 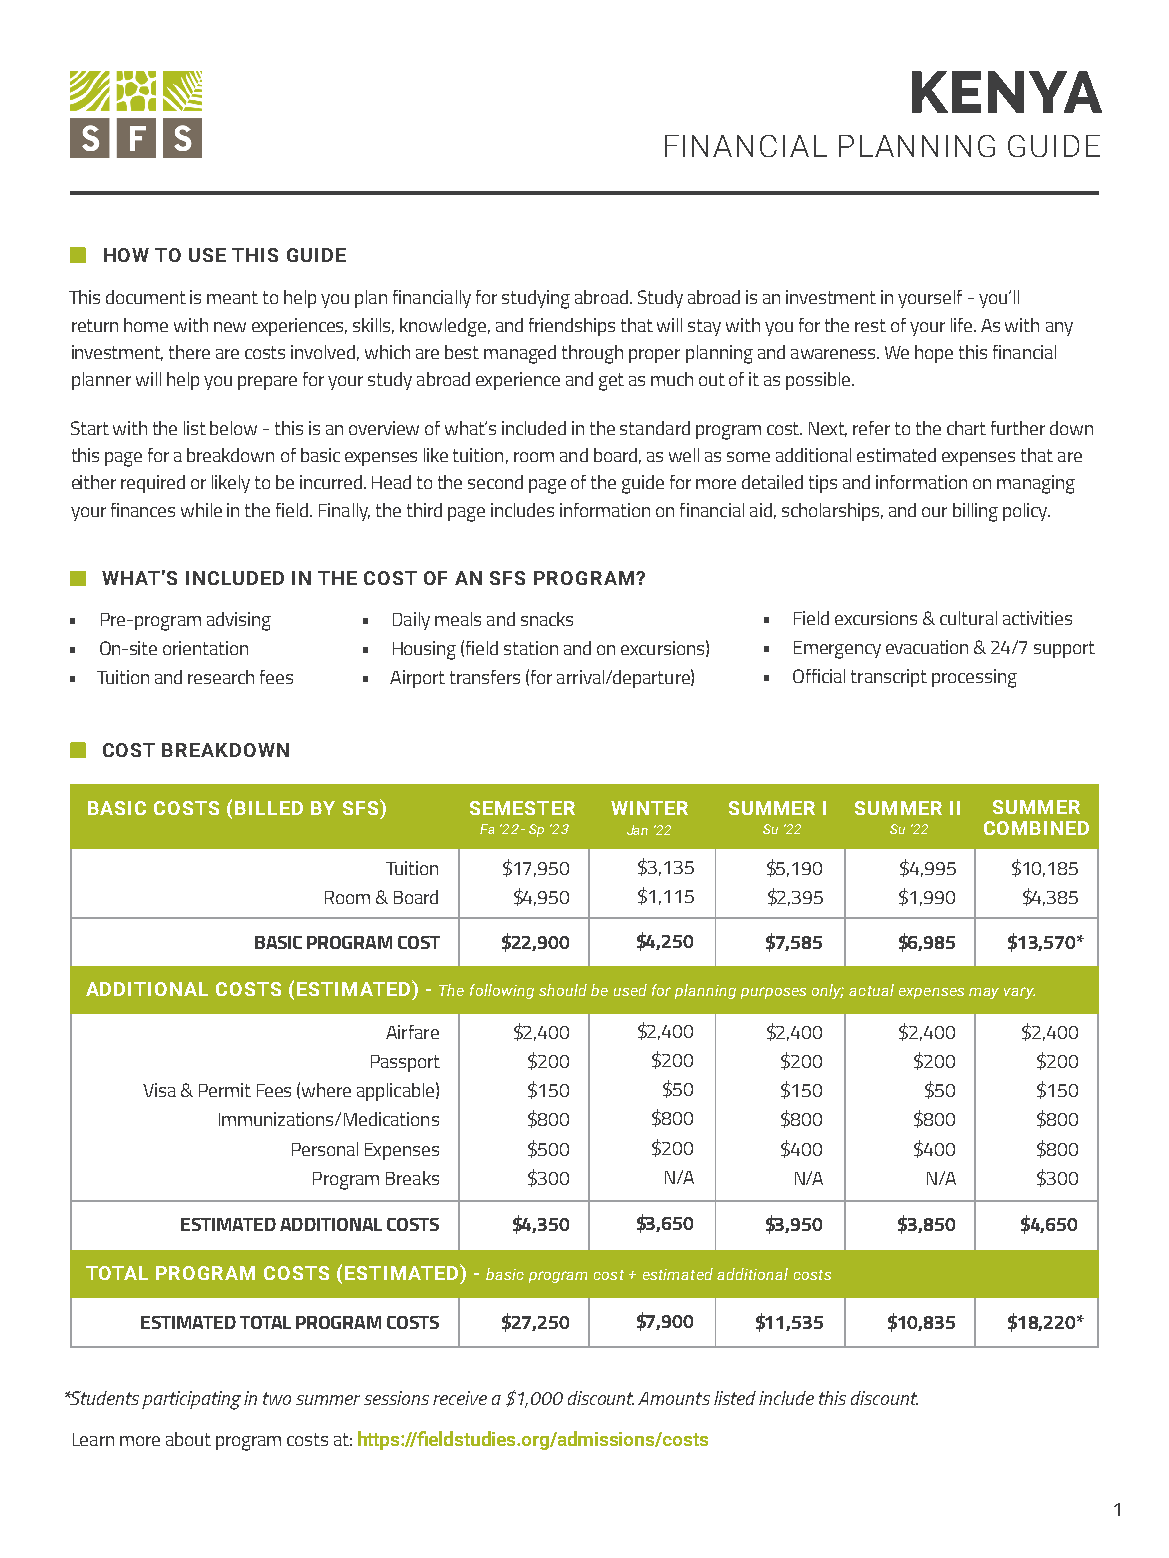 What do you see at coordinates (225, 1090) in the image?
I see `Permit` at bounding box center [225, 1090].
